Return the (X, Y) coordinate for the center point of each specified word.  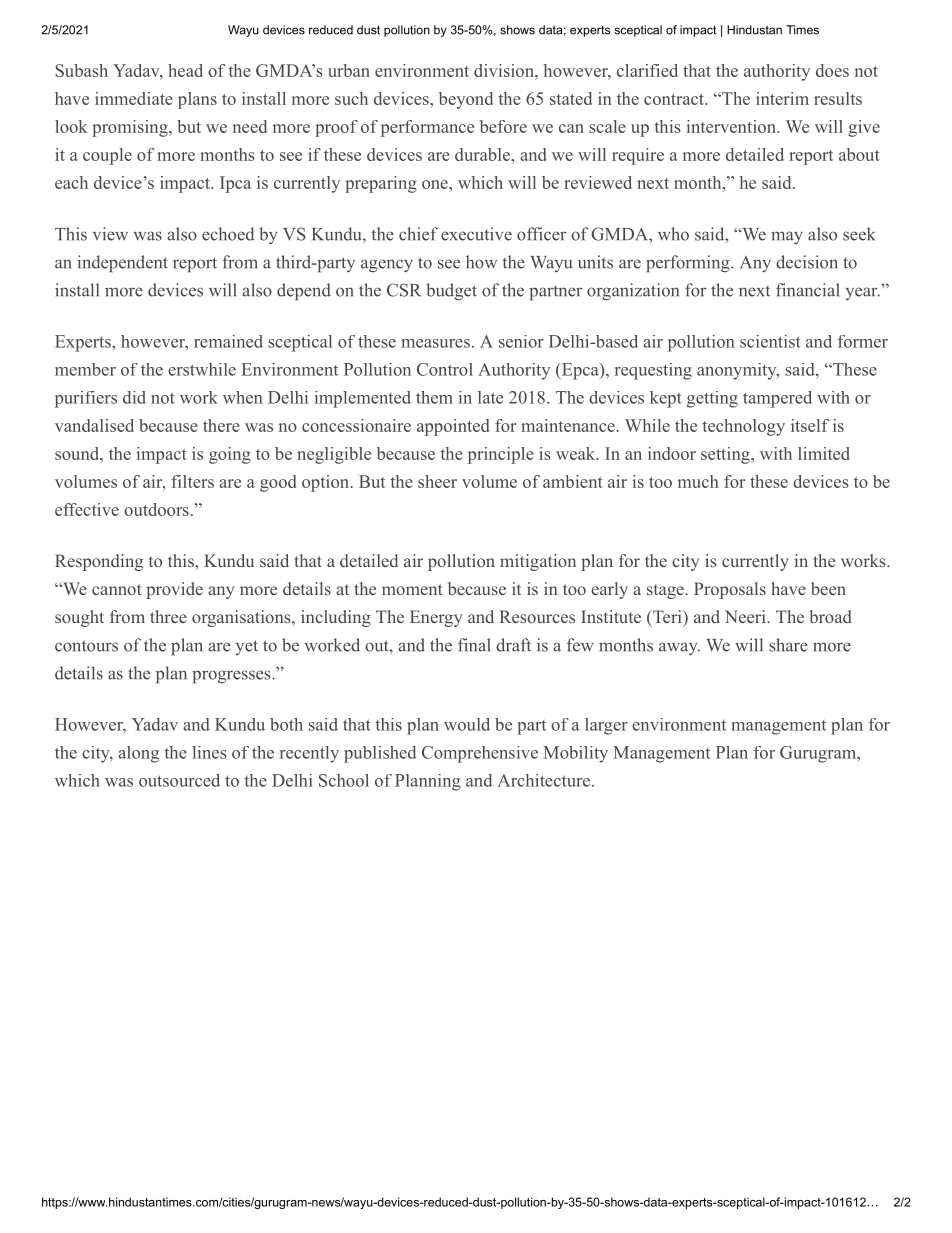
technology (744, 427)
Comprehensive (480, 754)
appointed (453, 427)
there (221, 425)
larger (606, 726)
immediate (134, 98)
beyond (466, 100)
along (138, 754)
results (838, 98)
